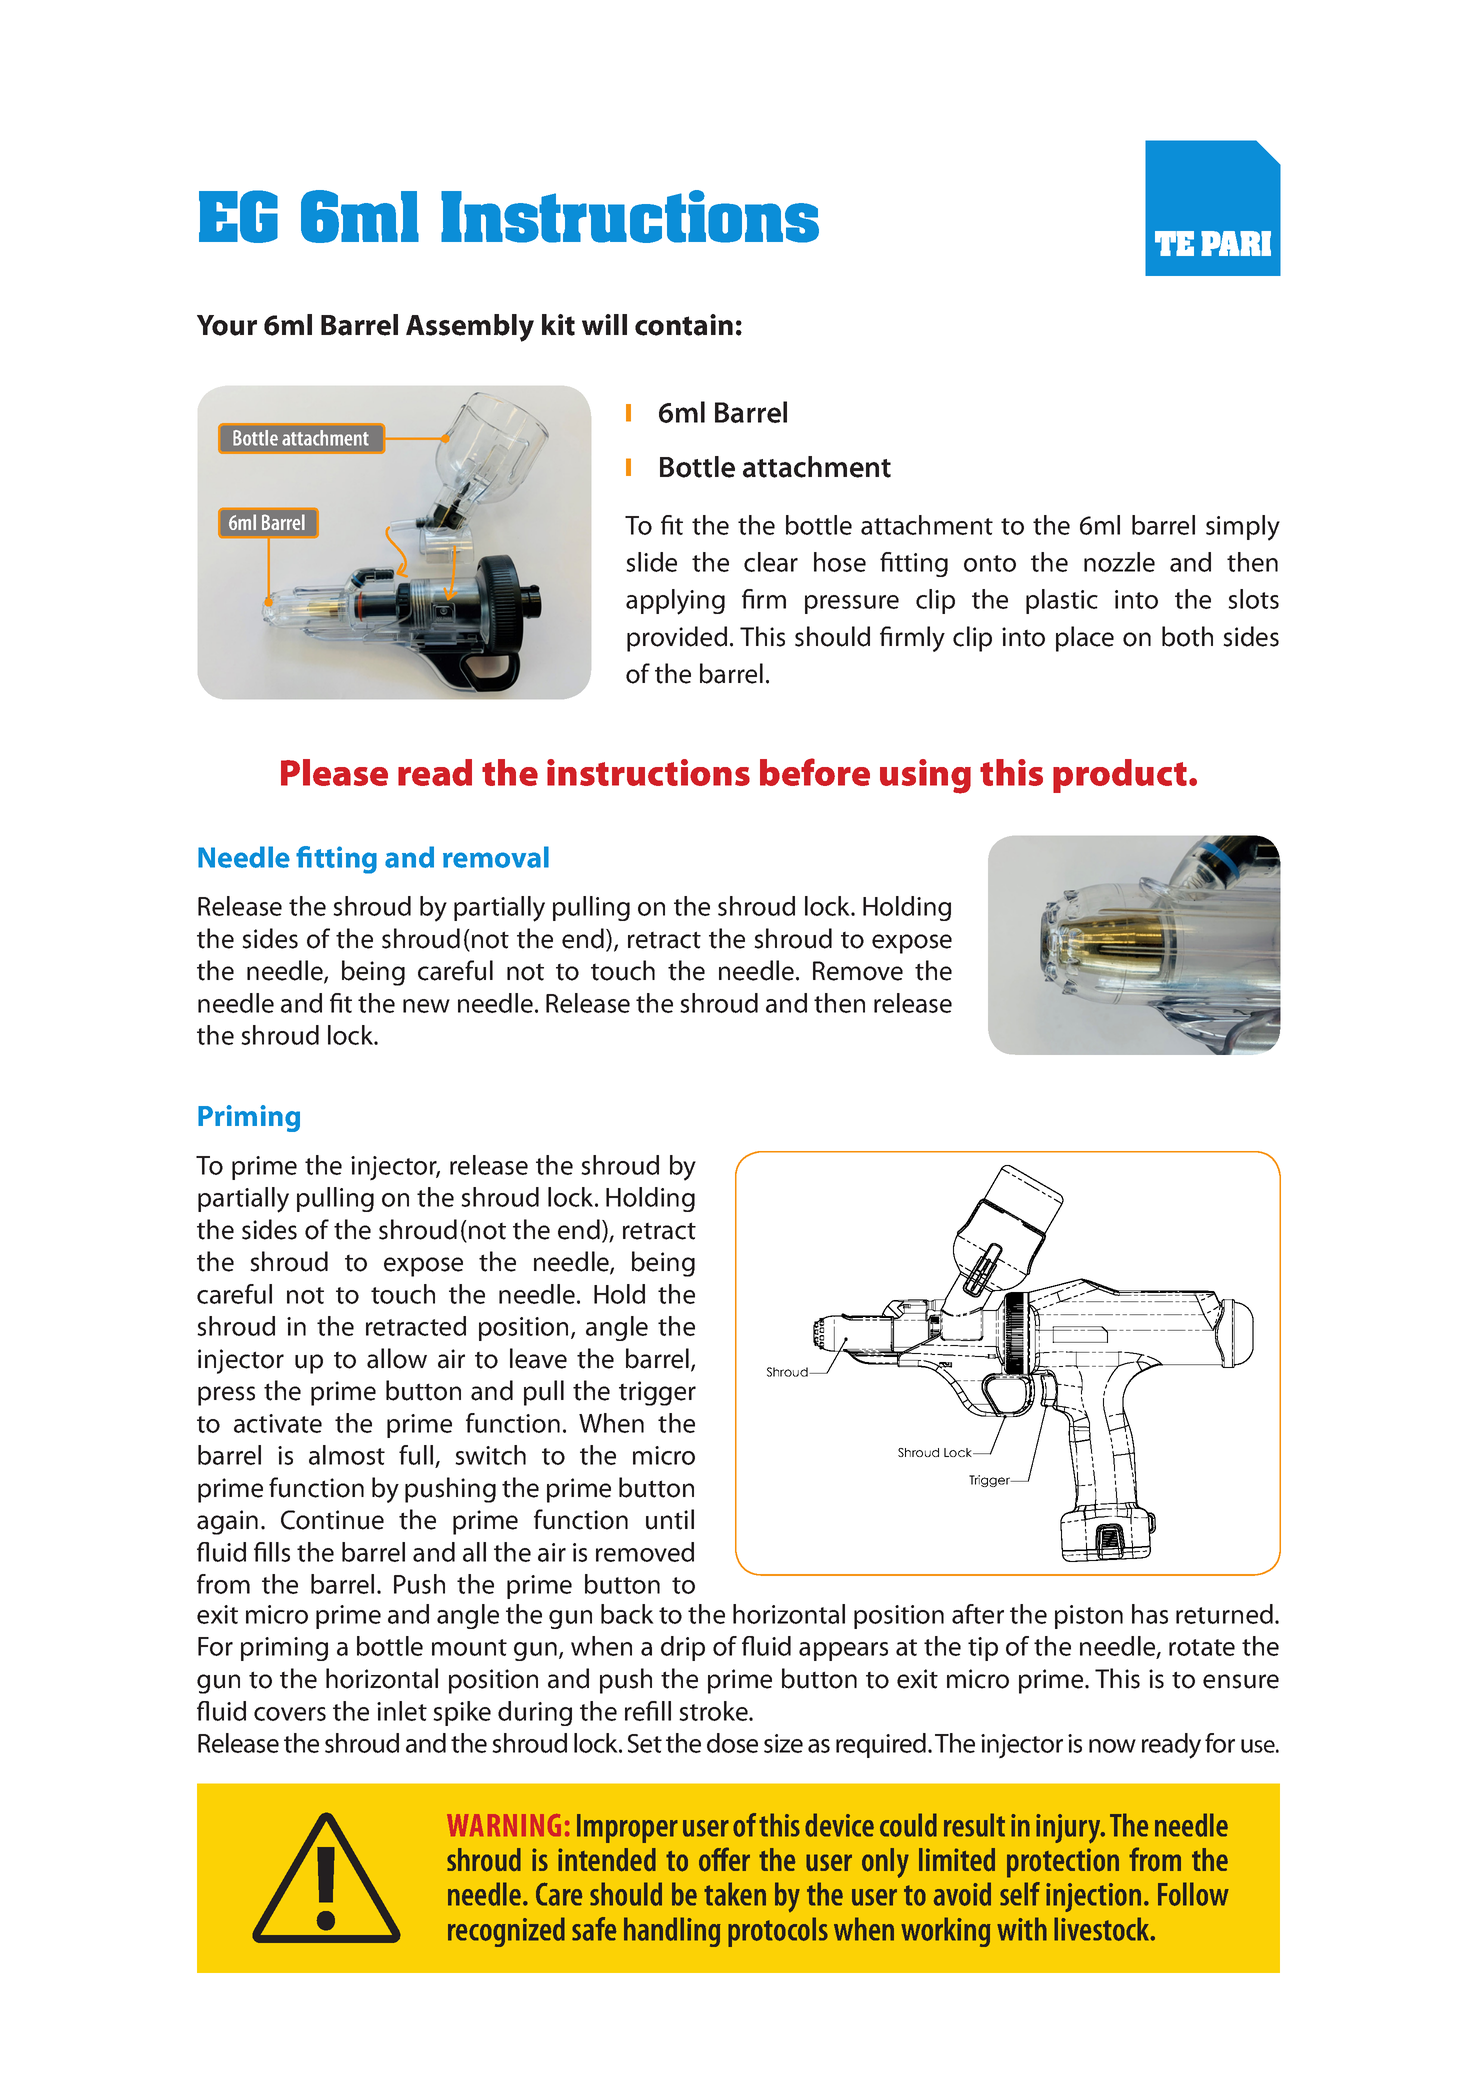 The width and height of the screenshot is (1477, 2089). I want to click on product, so click(1120, 776).
